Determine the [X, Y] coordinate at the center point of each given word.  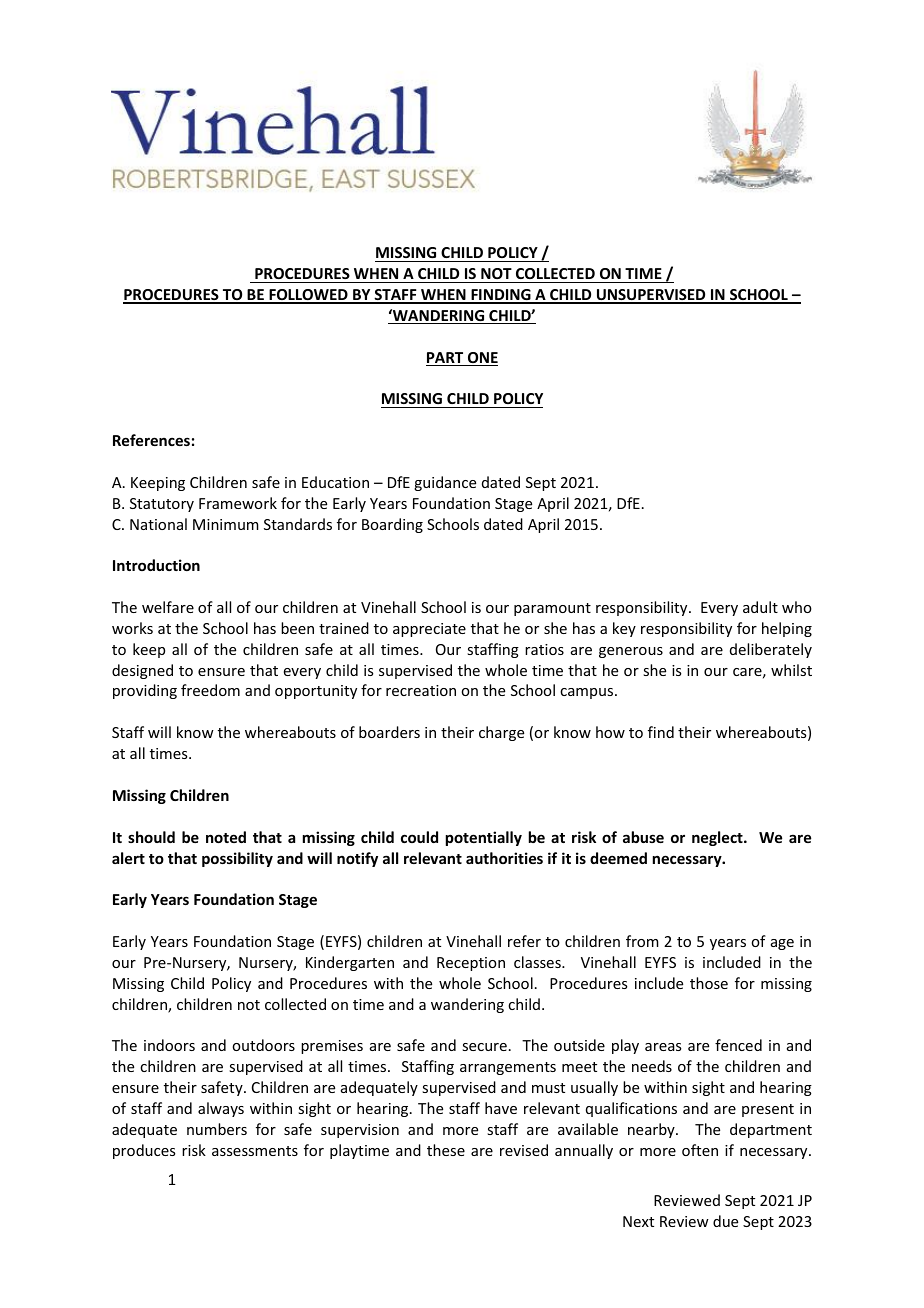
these [446, 1150]
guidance [445, 483]
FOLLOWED [308, 296]
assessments [255, 1151]
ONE [482, 359]
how [610, 732]
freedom [210, 690]
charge [501, 733]
